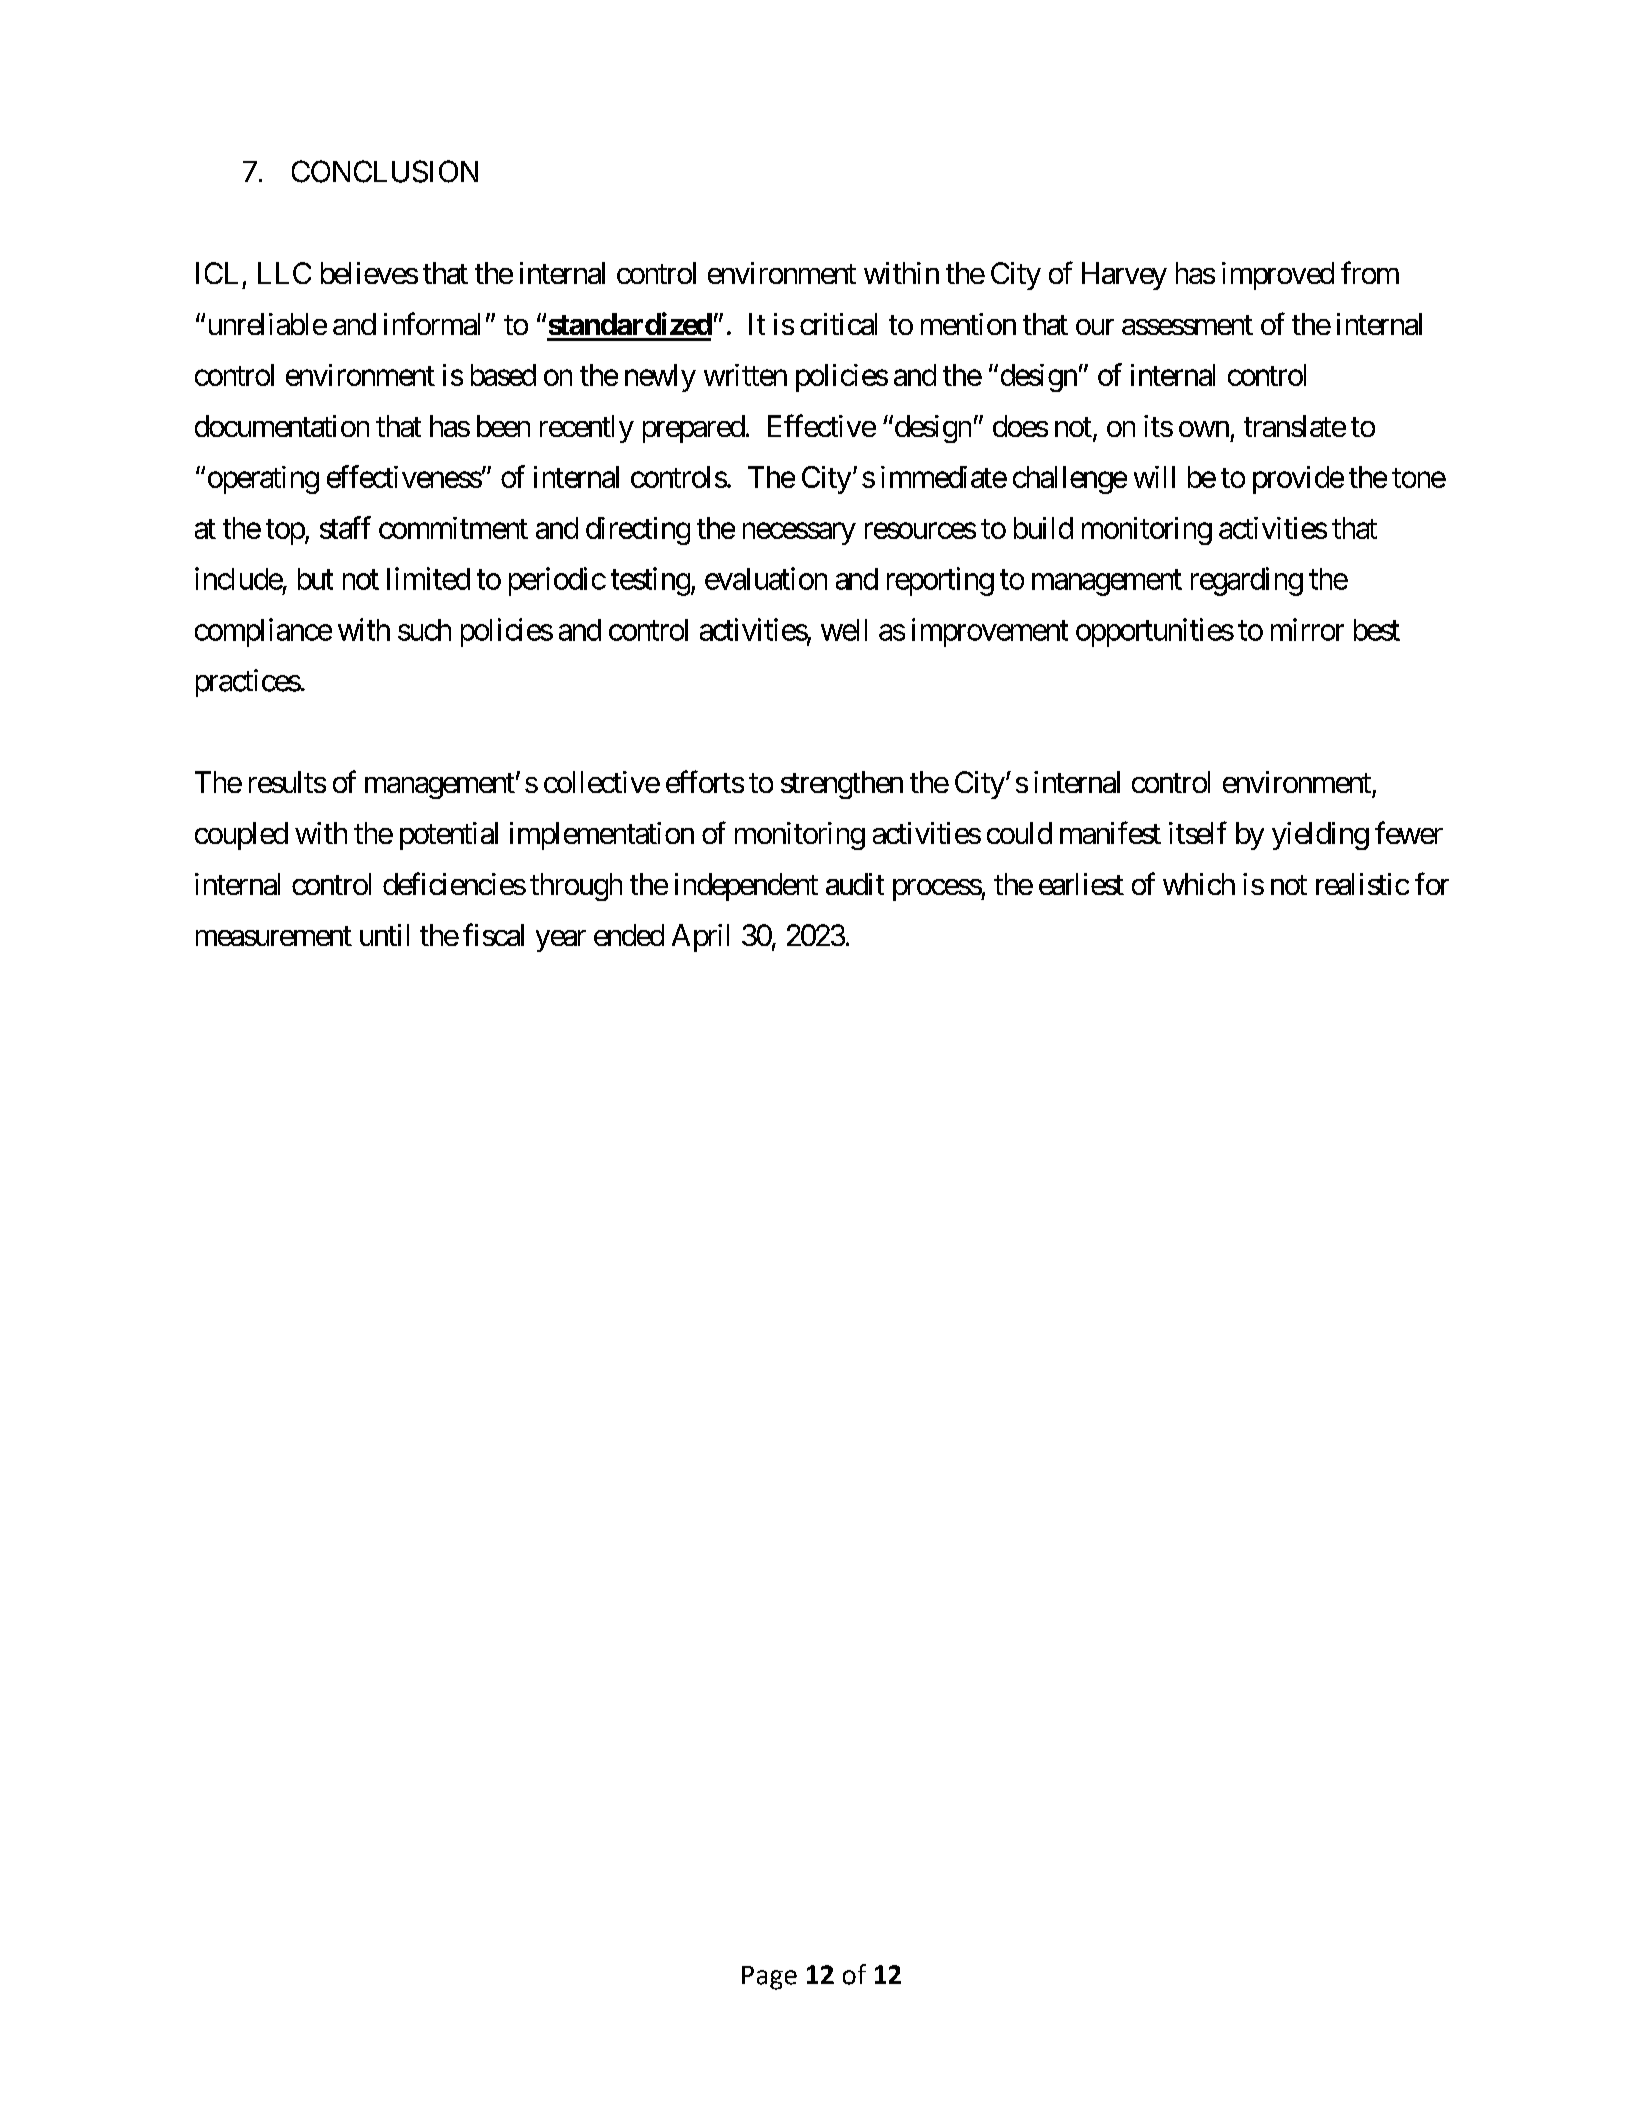  I want to click on CONCLUSION, so click(385, 171).
